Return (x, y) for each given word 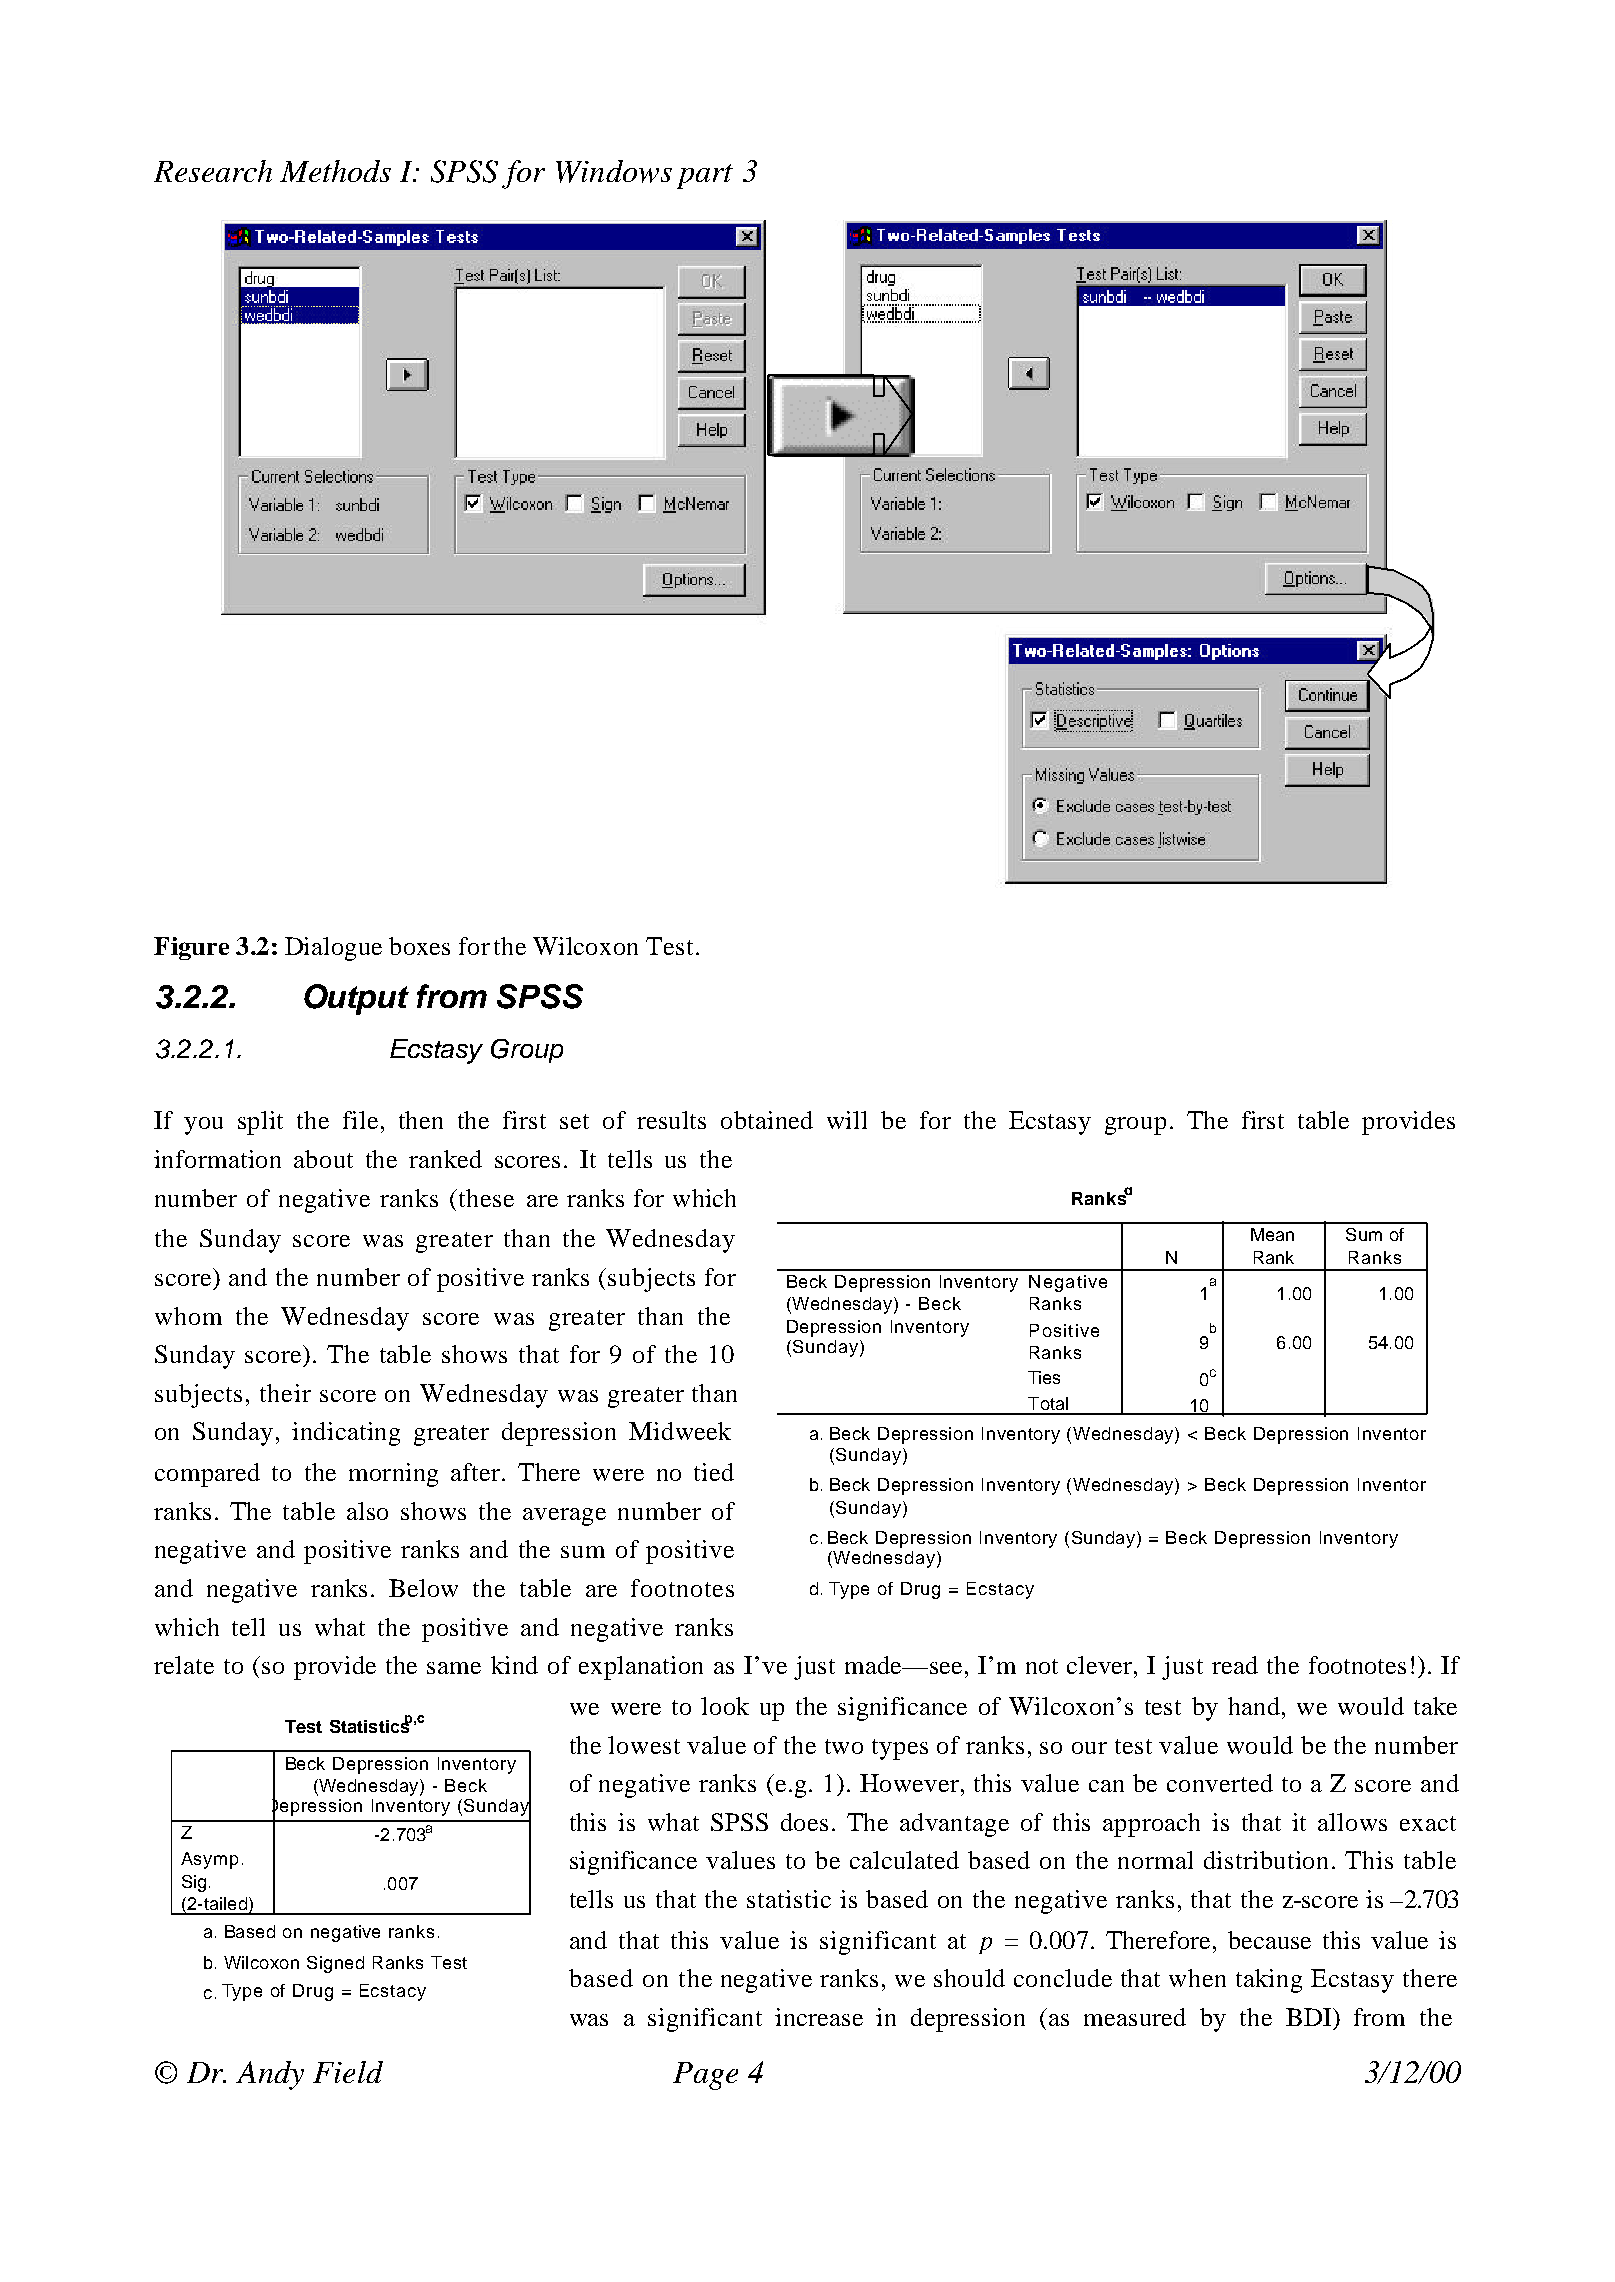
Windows (614, 171)
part (705, 176)
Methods (335, 171)
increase (819, 2017)
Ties (1044, 1377)
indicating (346, 1434)
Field (348, 2072)
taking (1269, 1981)
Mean (1272, 1234)
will (847, 1120)
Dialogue (333, 949)
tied (714, 1472)
